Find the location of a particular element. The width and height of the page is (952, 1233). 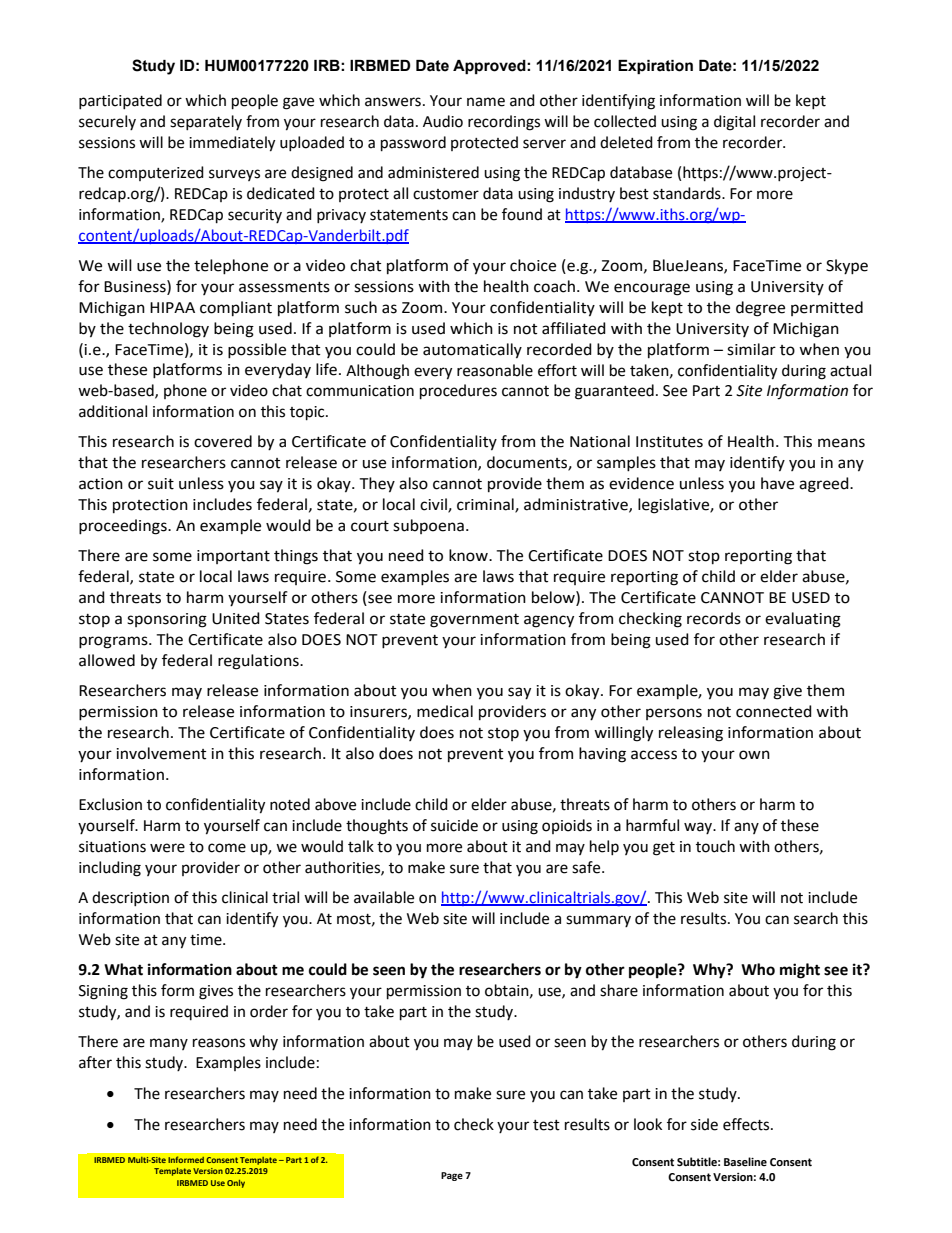

sponsoring is located at coordinates (167, 620).
